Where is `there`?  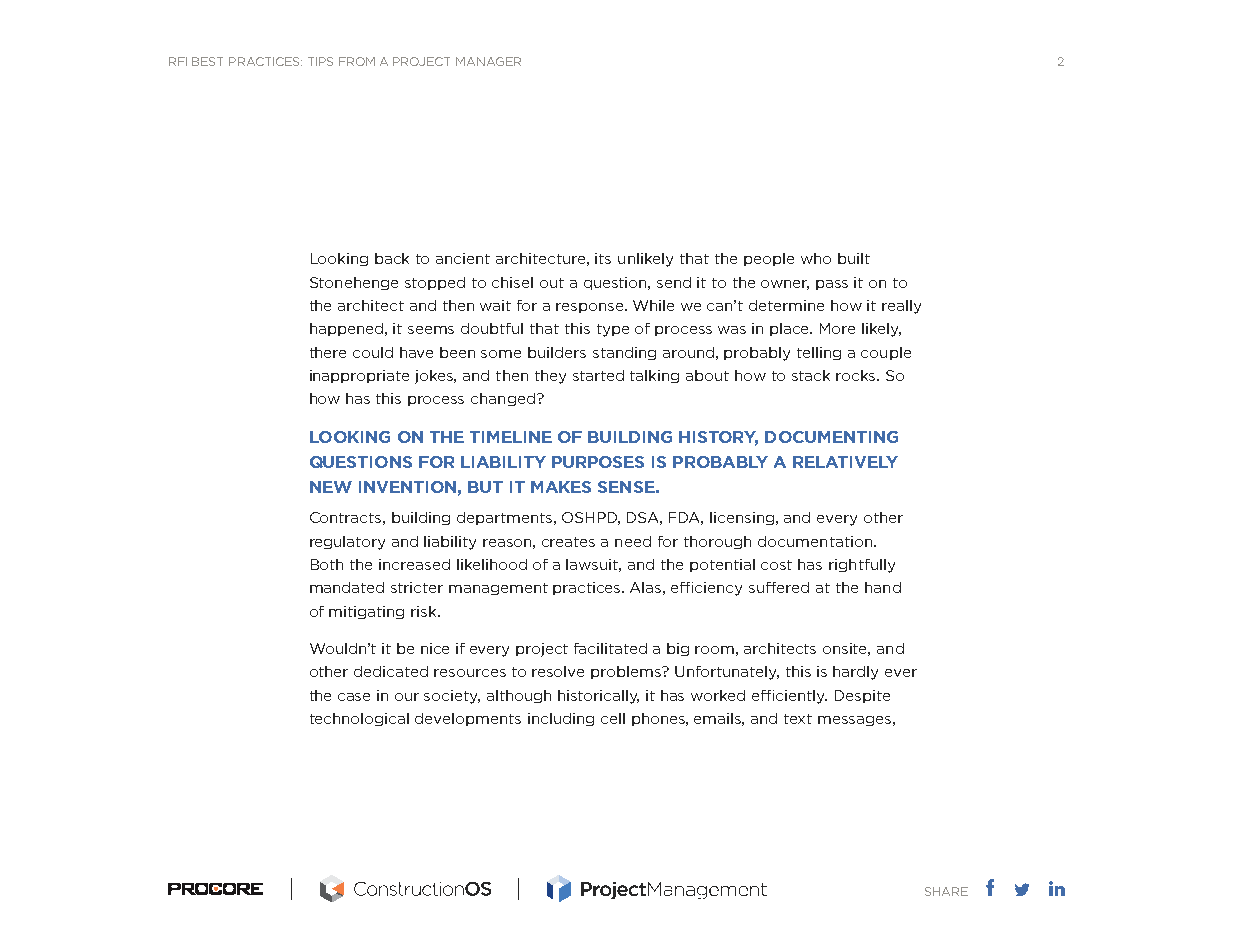
there is located at coordinates (328, 352).
